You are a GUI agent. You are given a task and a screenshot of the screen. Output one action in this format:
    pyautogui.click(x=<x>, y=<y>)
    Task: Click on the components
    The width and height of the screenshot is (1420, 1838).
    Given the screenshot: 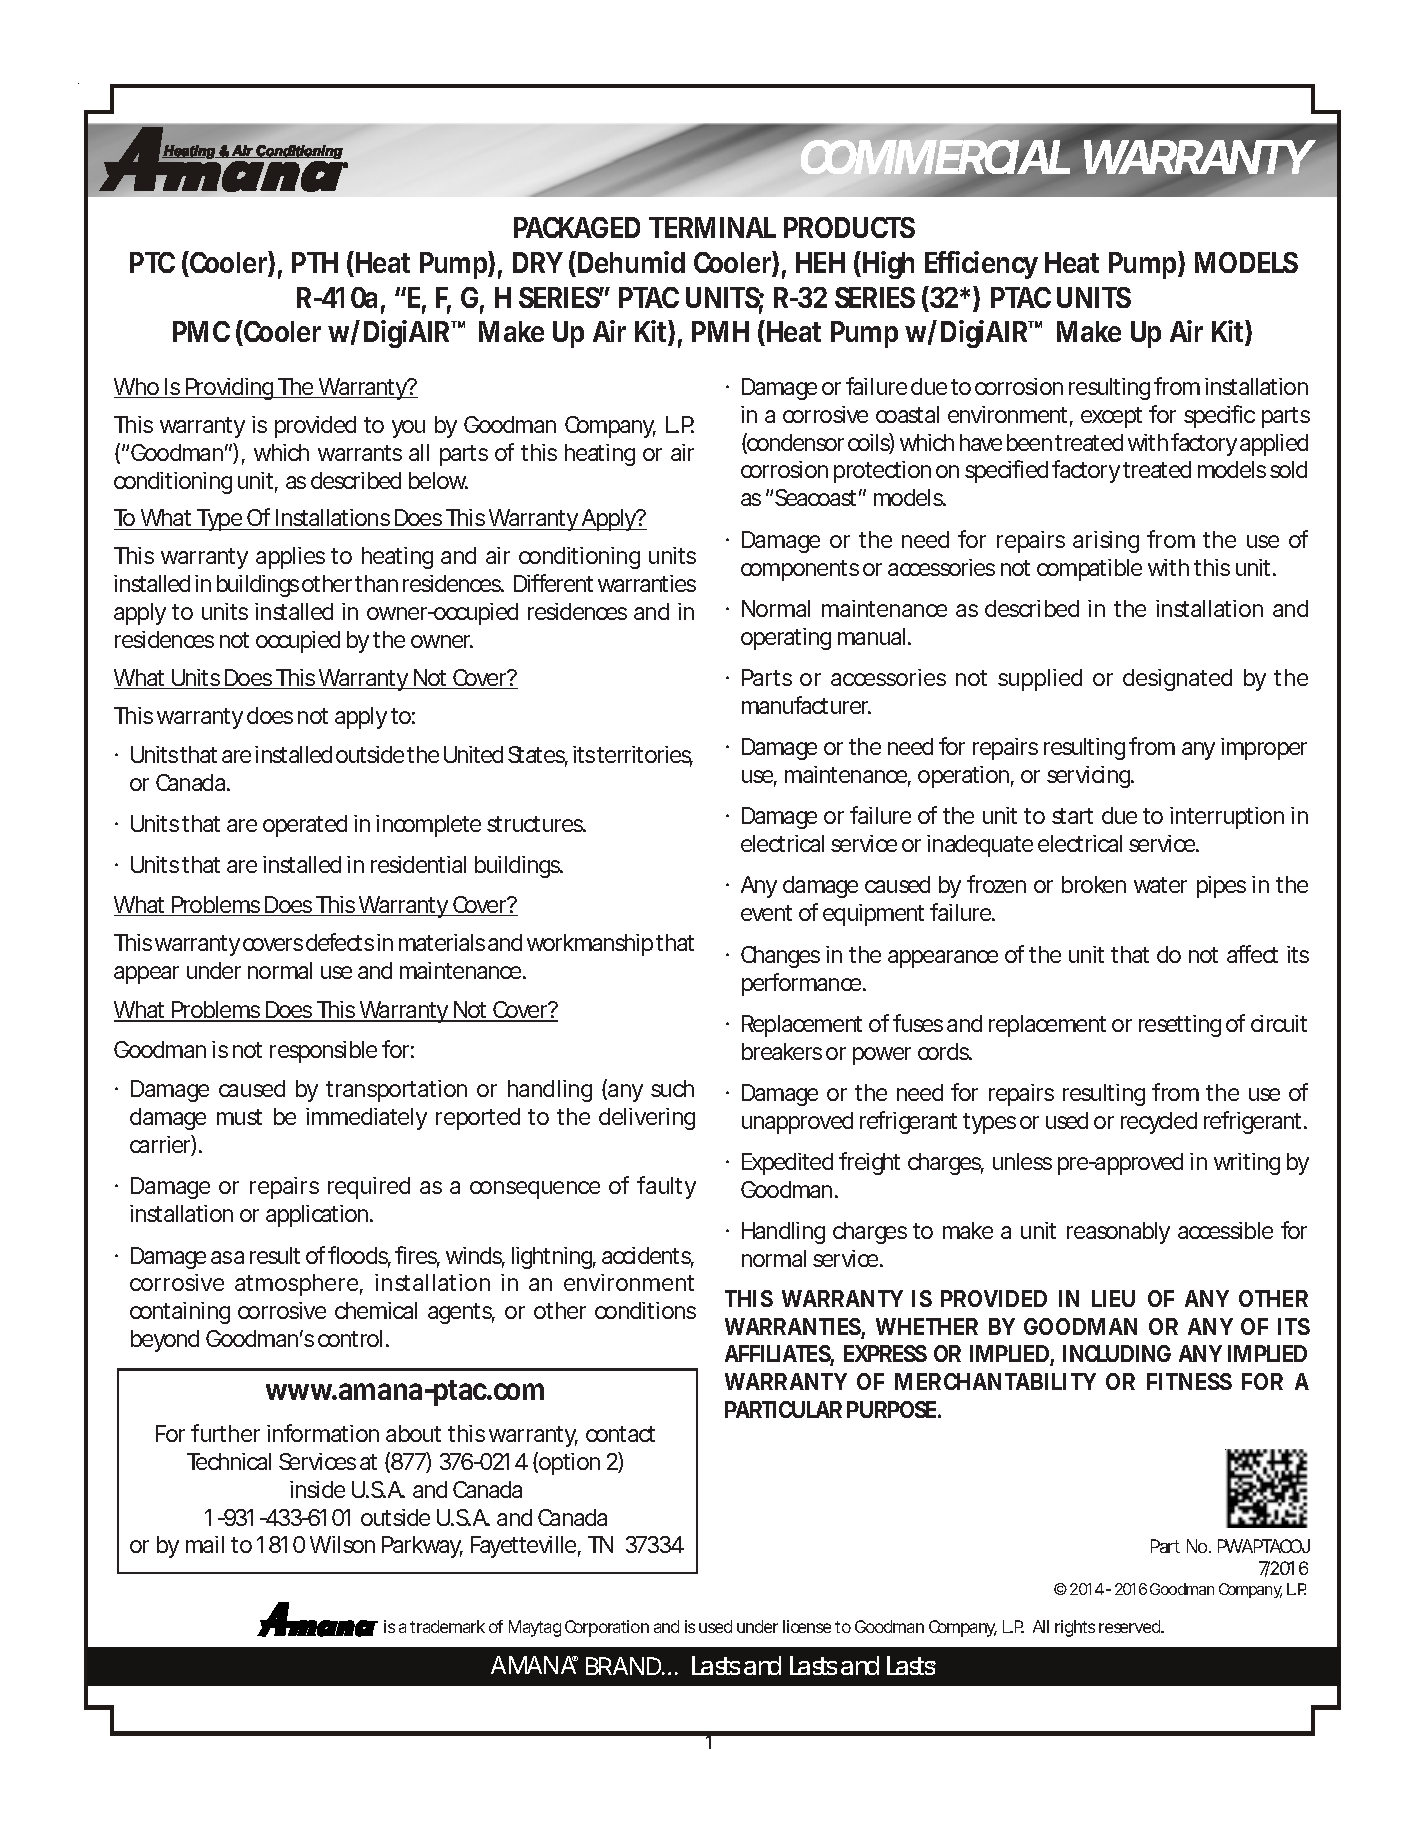 What is the action you would take?
    pyautogui.click(x=800, y=570)
